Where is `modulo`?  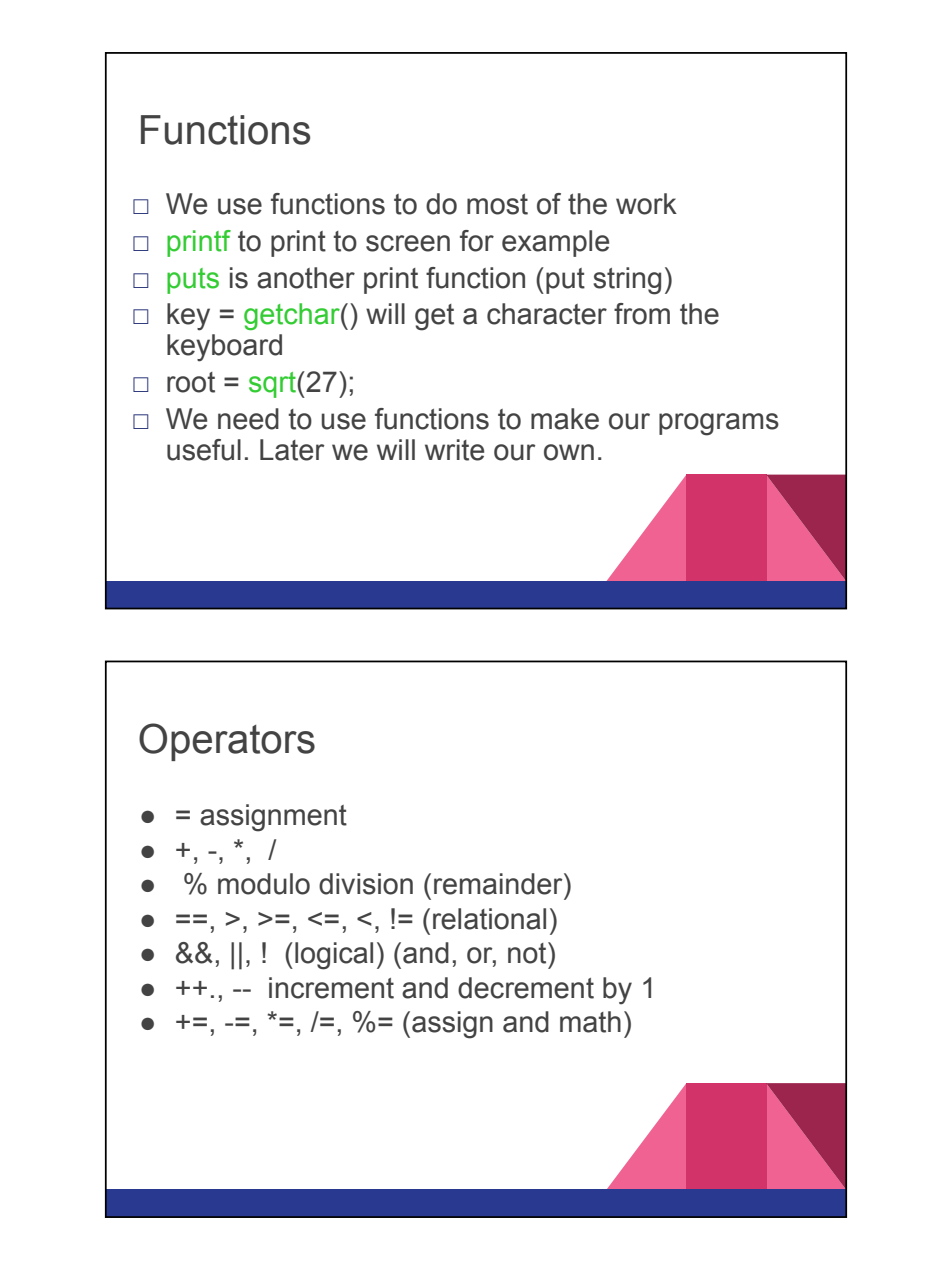 modulo is located at coordinates (264, 884).
